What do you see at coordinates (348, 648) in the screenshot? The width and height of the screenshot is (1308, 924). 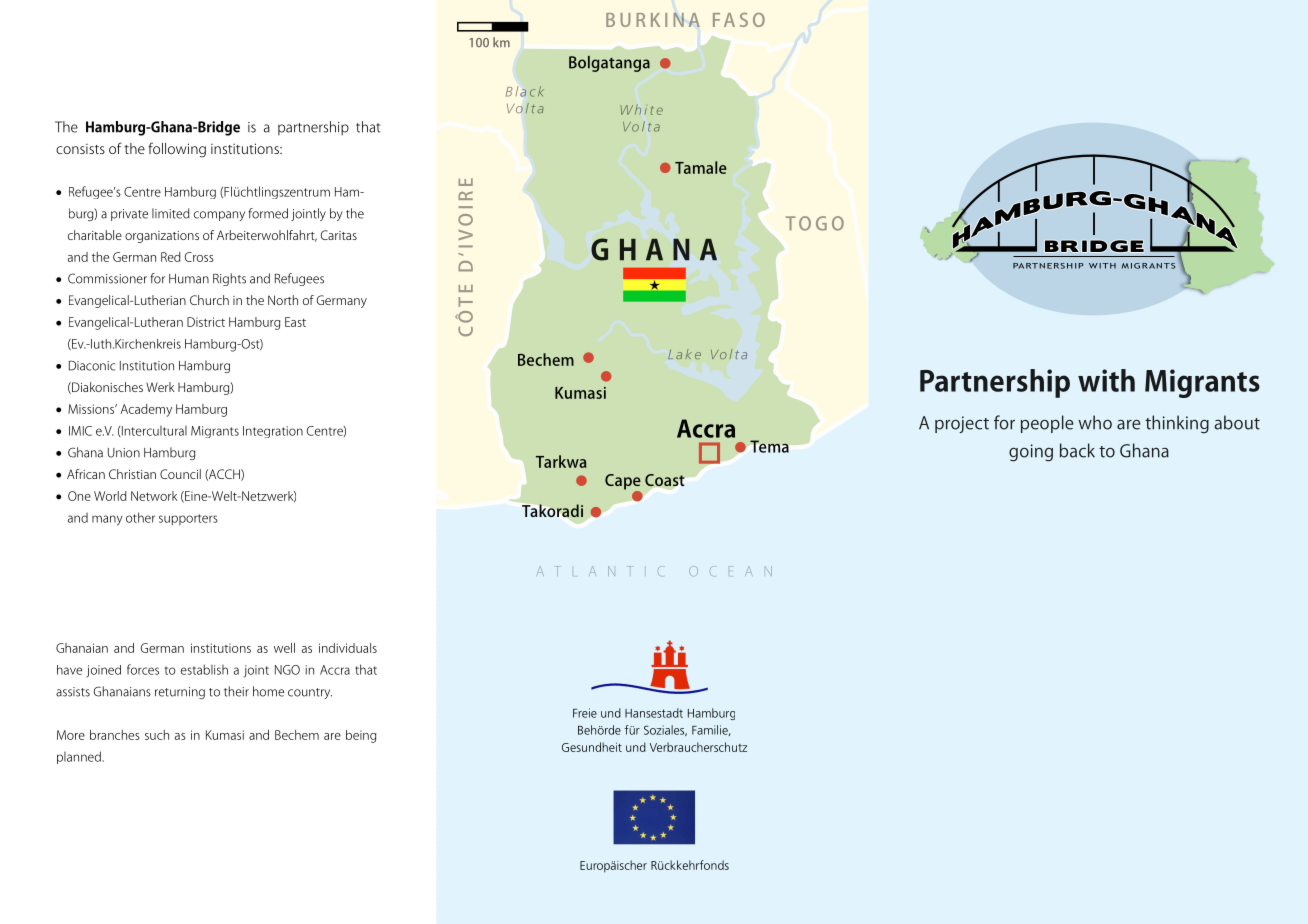 I see `individuals` at bounding box center [348, 648].
